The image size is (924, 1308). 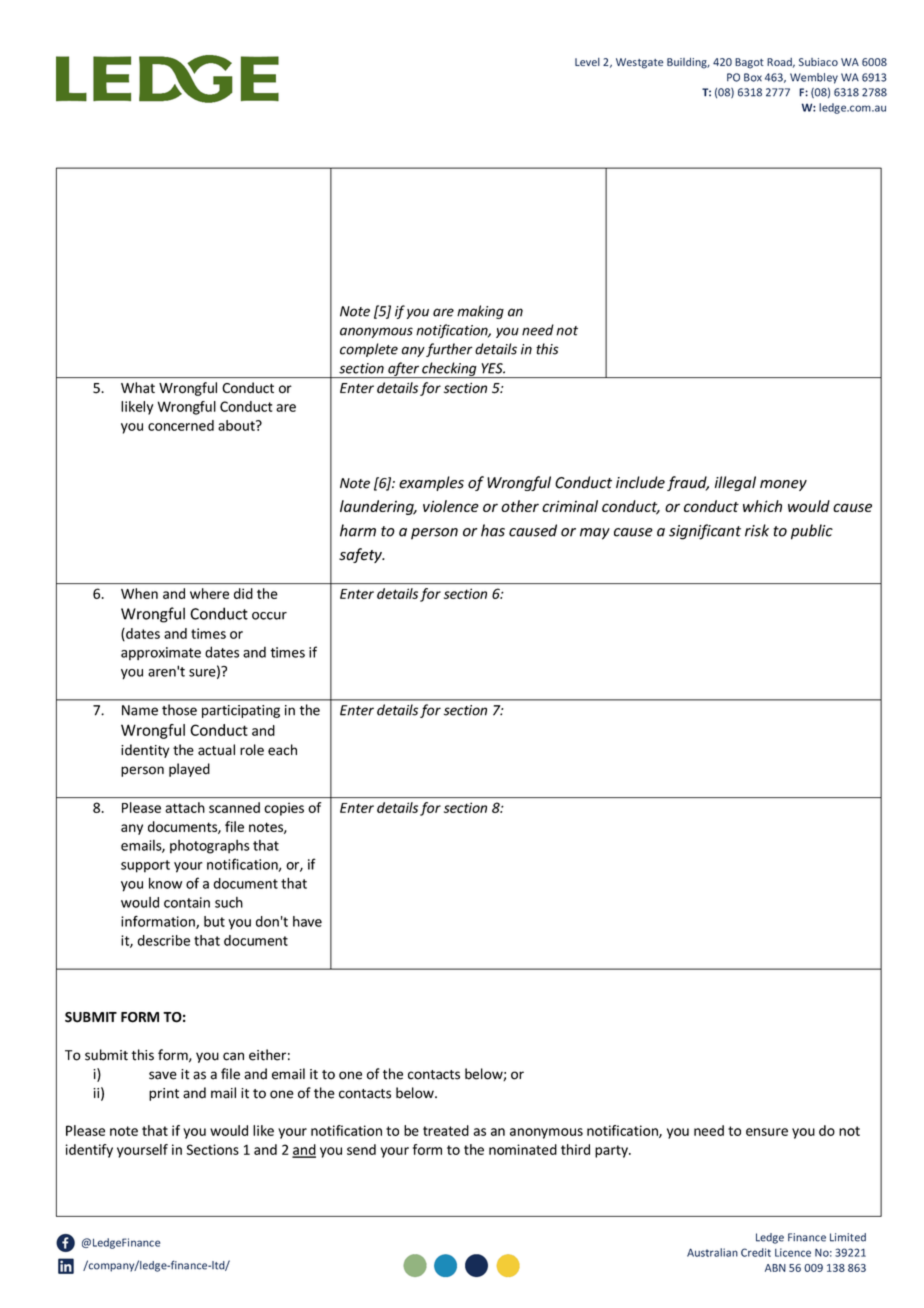 What do you see at coordinates (181, 425) in the image?
I see `concerned` at bounding box center [181, 425].
